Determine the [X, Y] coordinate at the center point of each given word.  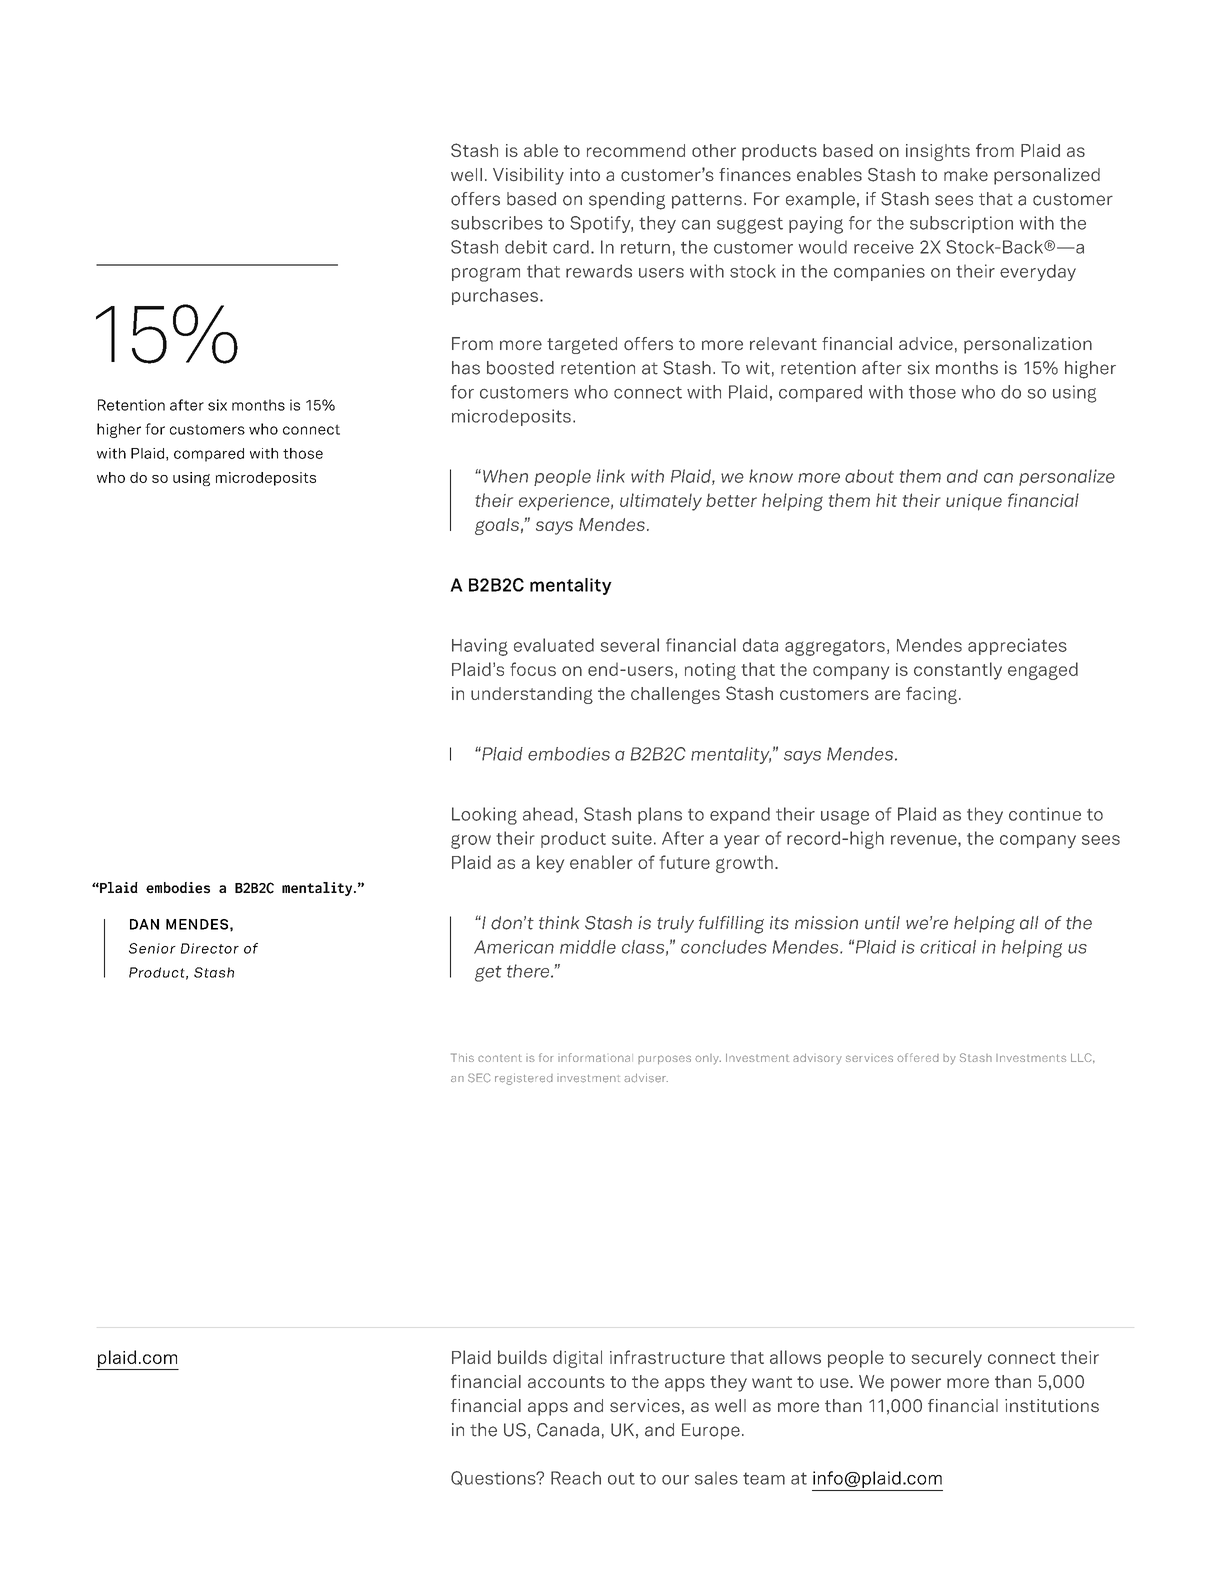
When [505, 476]
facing [931, 695]
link [611, 476]
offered [918, 1057]
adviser [646, 1078]
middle [588, 947]
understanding [532, 695]
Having [480, 647]
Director [210, 948]
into [585, 174]
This [462, 1057]
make [966, 174]
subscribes [497, 223]
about [869, 476]
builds [522, 1357]
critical [948, 947]
